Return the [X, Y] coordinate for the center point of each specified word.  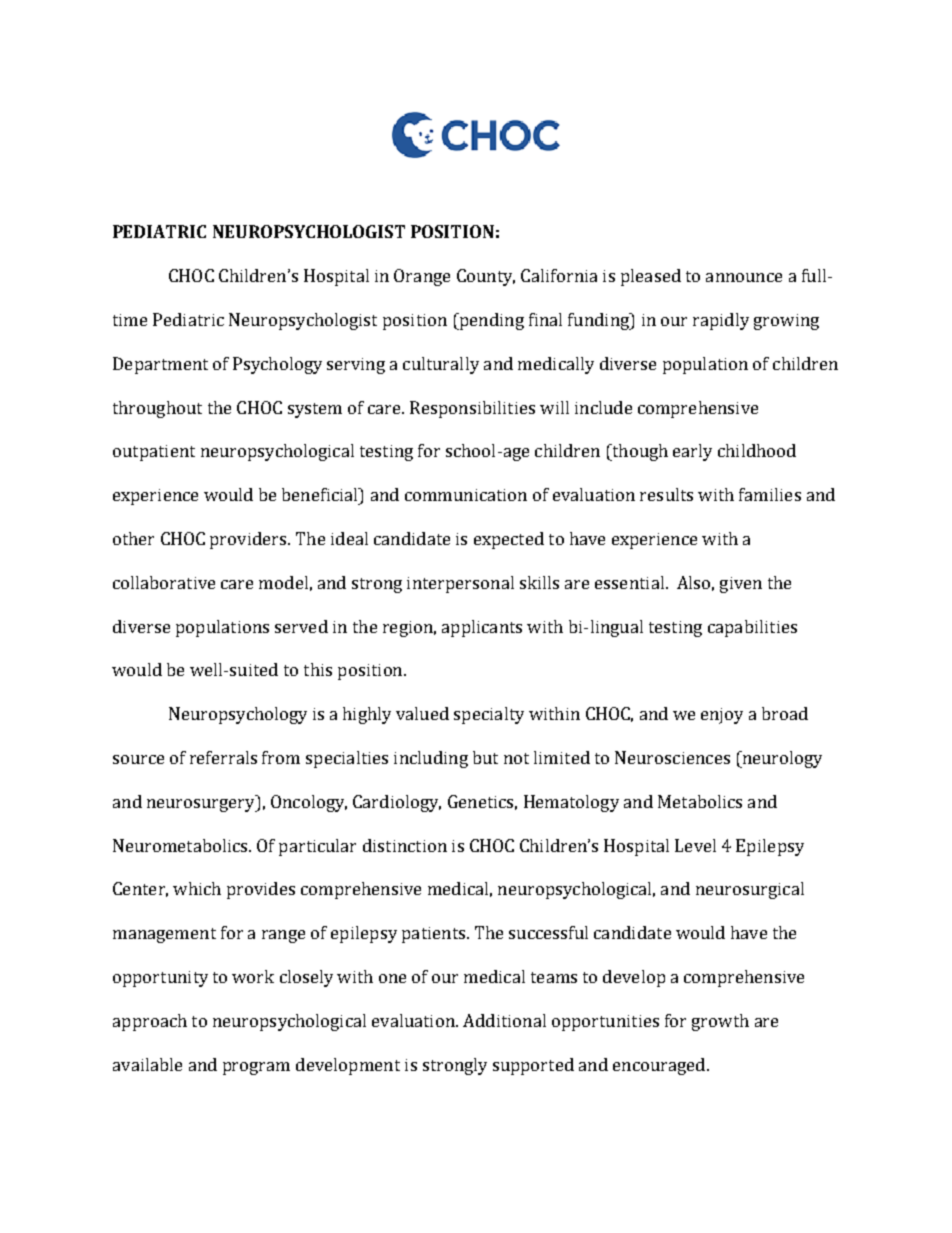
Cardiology [397, 803]
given [741, 585]
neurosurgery [202, 805]
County [486, 277]
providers [249, 540]
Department [160, 365]
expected [509, 540]
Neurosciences [672, 757]
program [256, 1068]
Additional [504, 1020]
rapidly [721, 321]
